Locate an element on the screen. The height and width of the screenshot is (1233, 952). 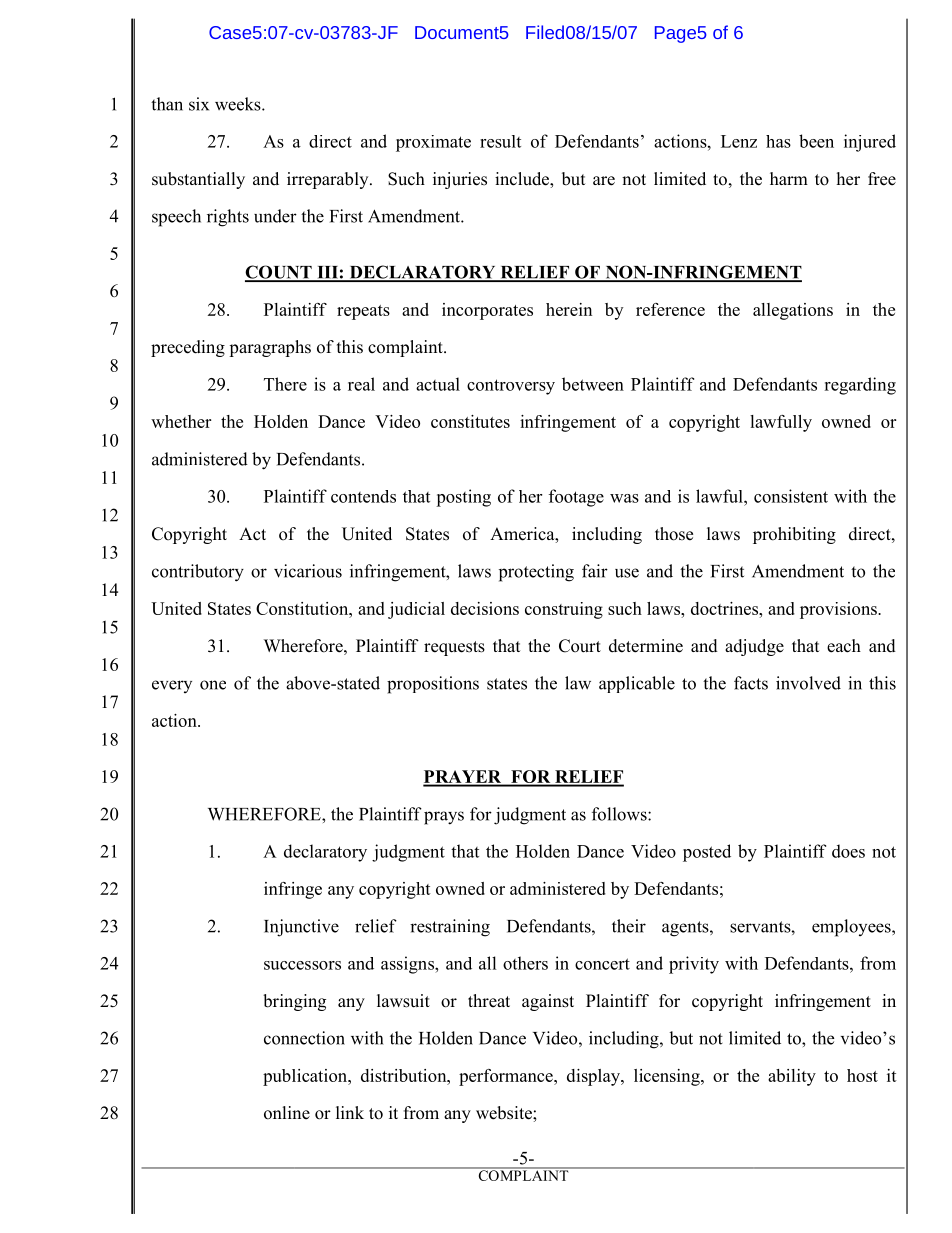
online is located at coordinates (287, 1113).
